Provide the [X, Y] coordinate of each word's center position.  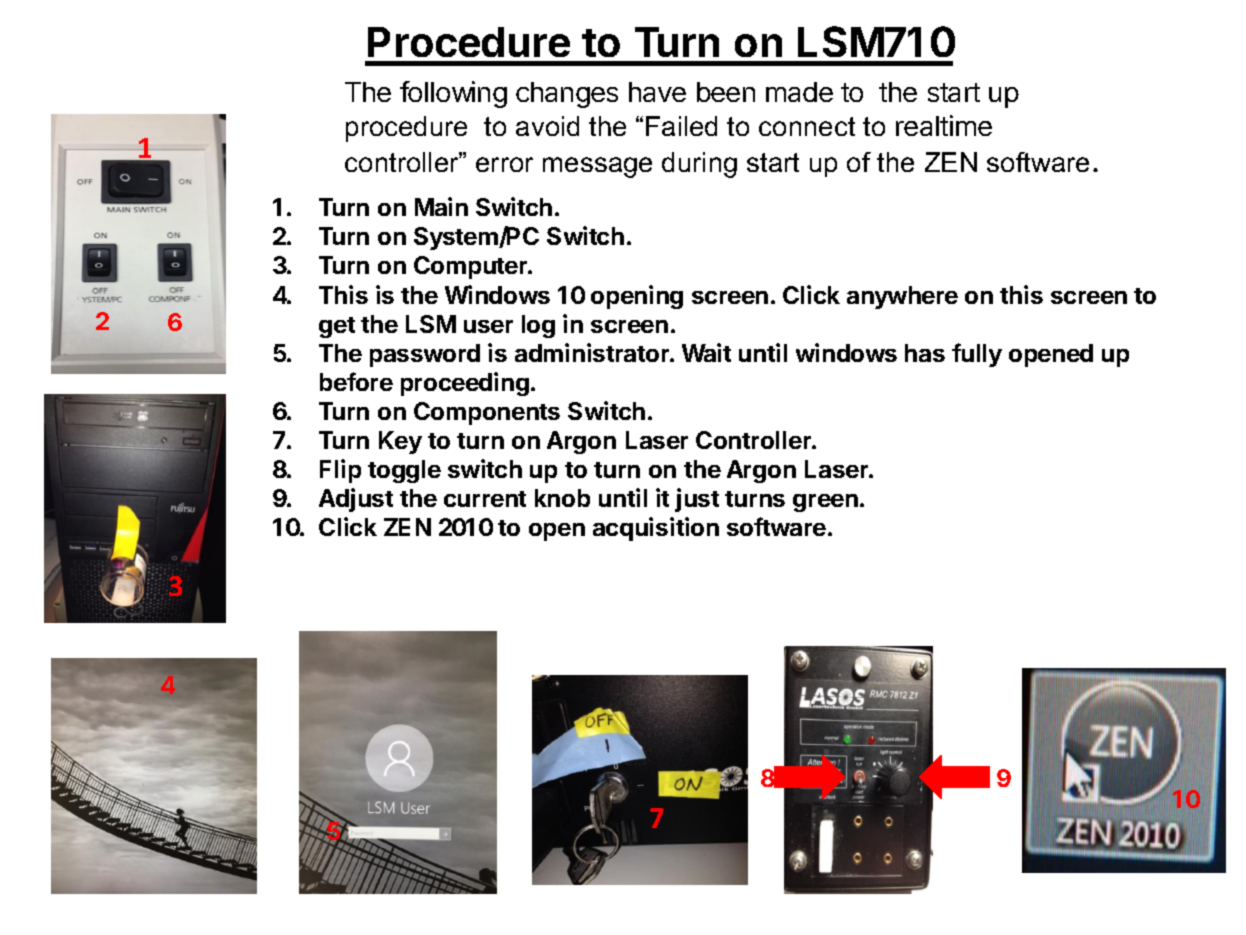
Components [487, 413]
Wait [706, 352]
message [597, 167]
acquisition [656, 529]
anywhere [902, 297]
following [453, 94]
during [699, 165]
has [925, 353]
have [657, 92]
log [538, 326]
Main [441, 206]
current [485, 499]
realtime [944, 125]
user [488, 326]
